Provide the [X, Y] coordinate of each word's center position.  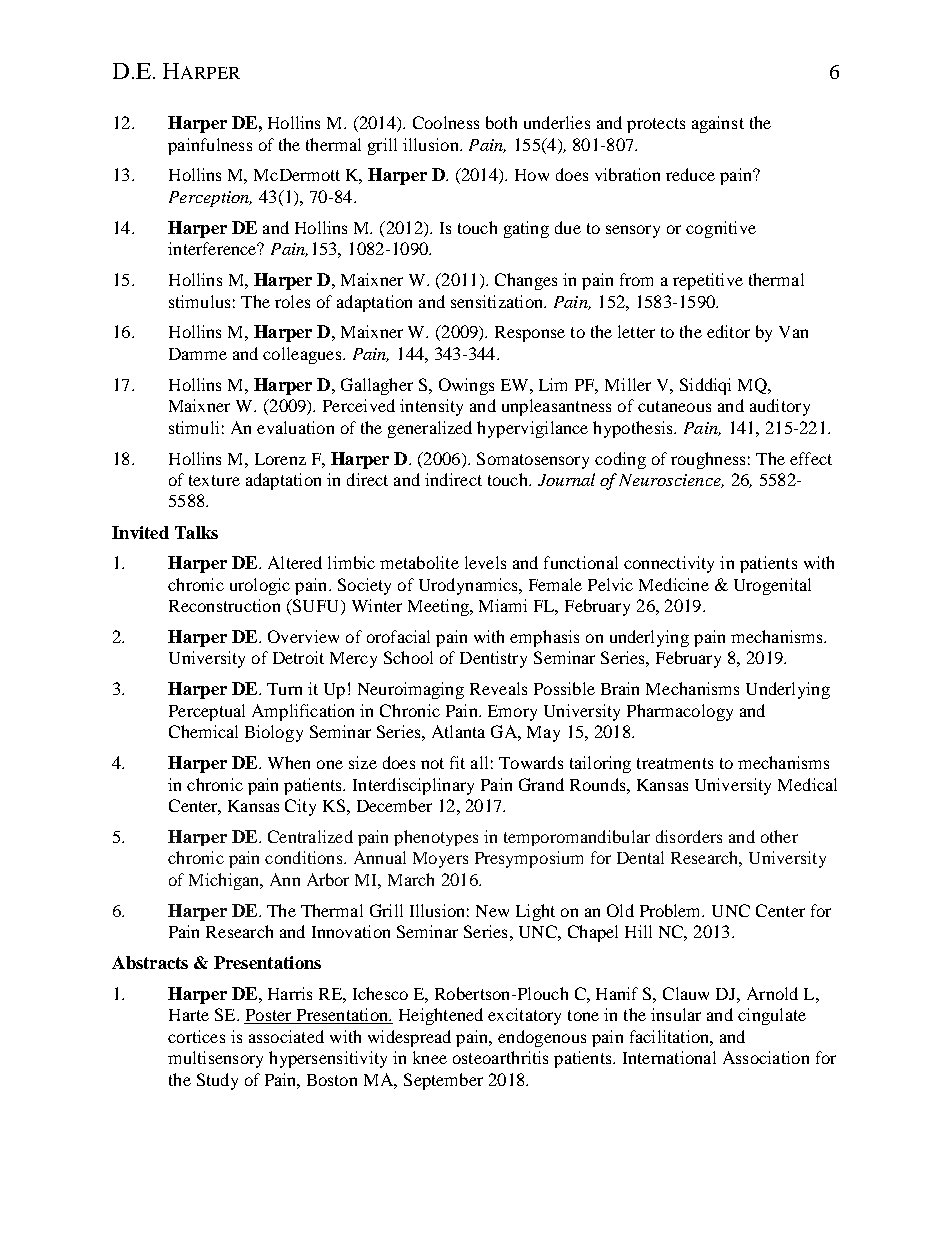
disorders [689, 836]
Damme [198, 354]
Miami [503, 605]
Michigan [225, 881]
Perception [210, 199]
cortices [196, 1036]
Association [766, 1057]
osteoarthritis [500, 1057]
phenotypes [436, 838]
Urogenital [772, 586]
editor [728, 331]
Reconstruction [224, 605]
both [501, 122]
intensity [431, 407]
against [718, 124]
